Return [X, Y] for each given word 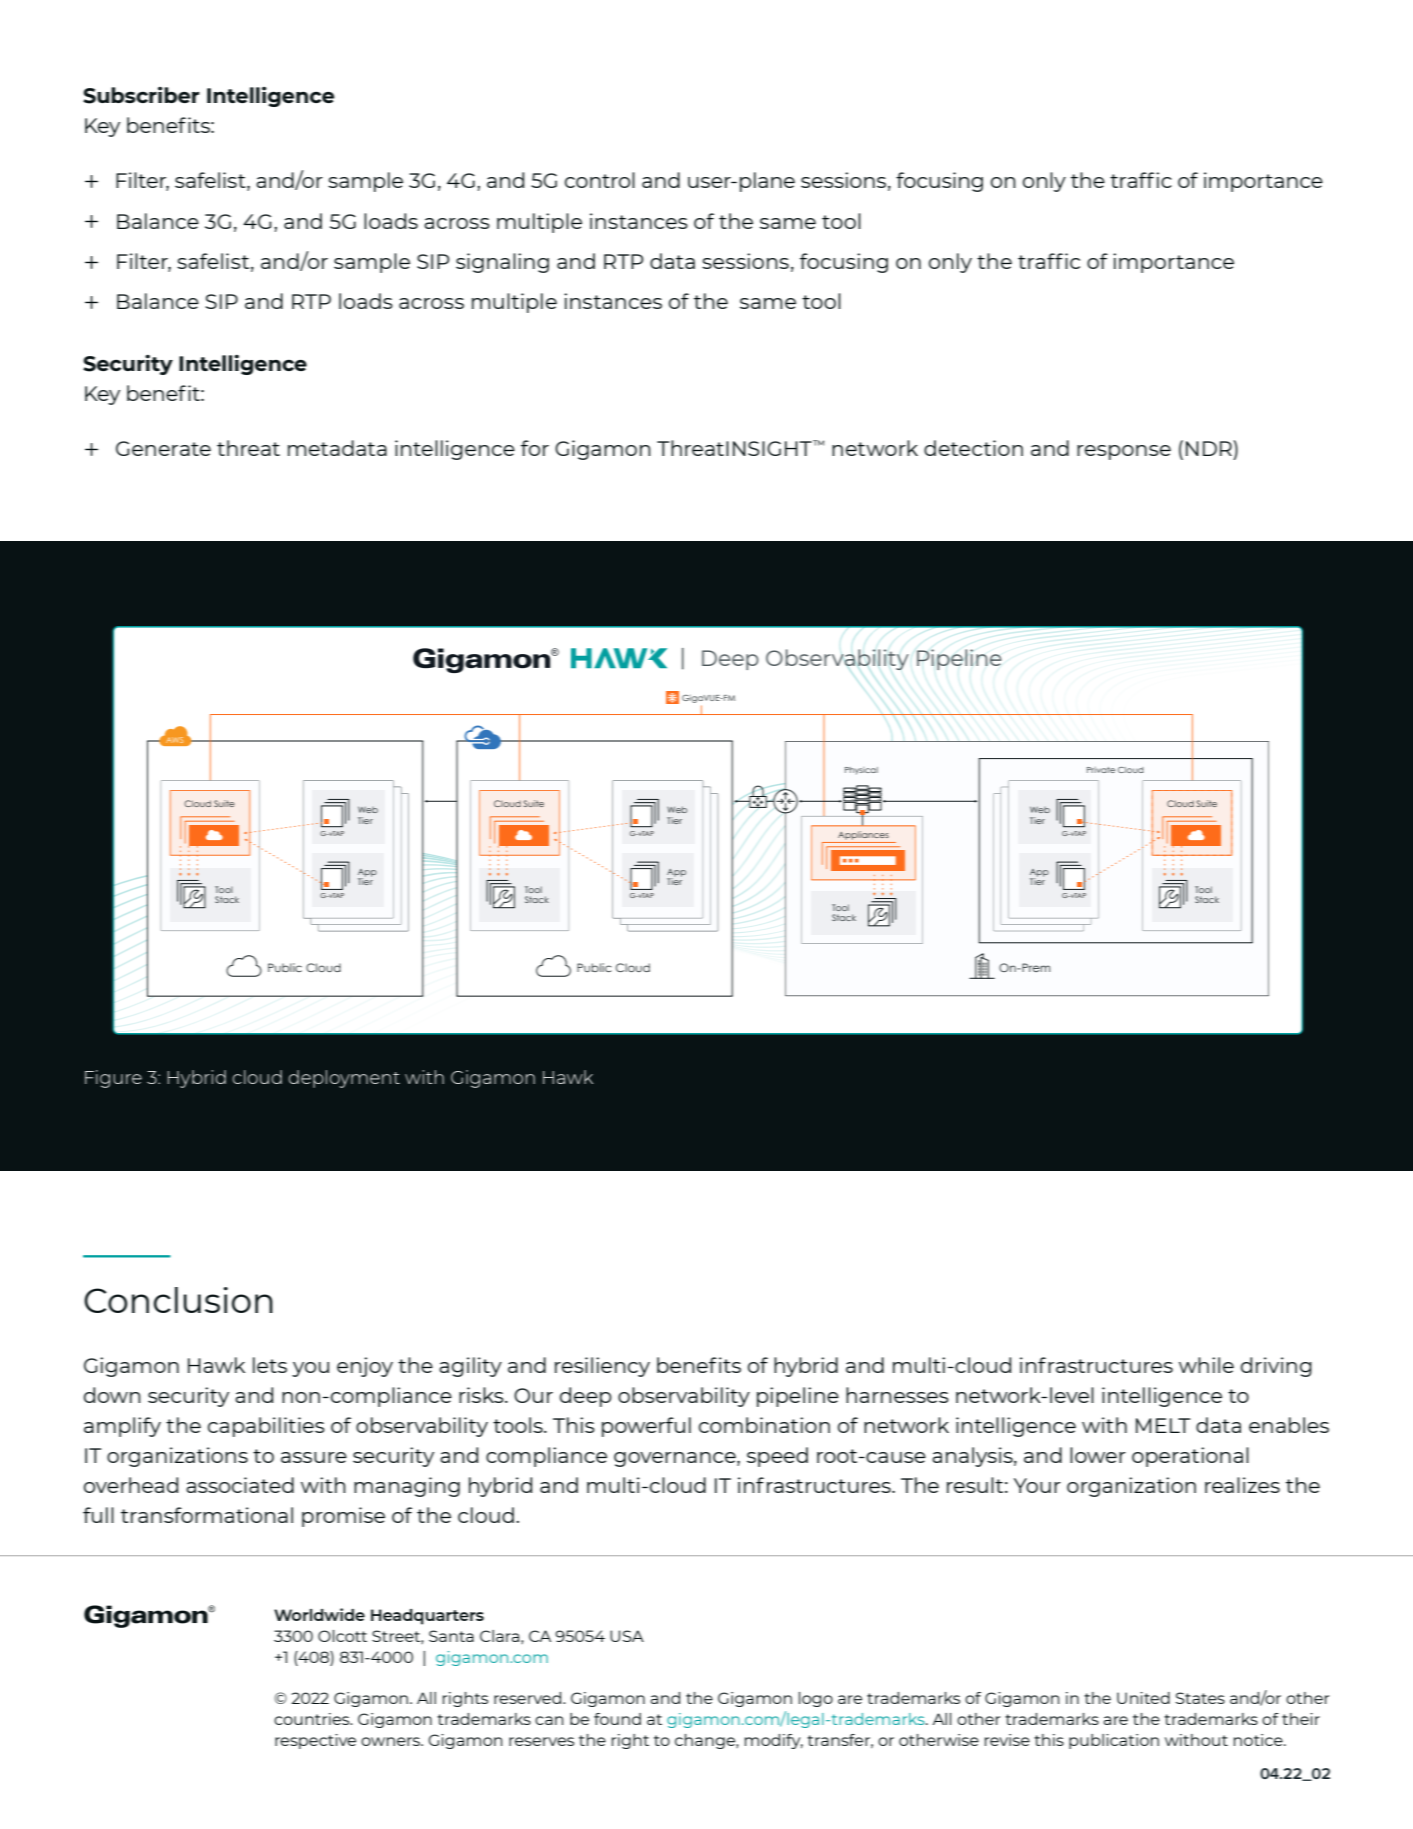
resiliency [602, 1367]
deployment [344, 1079]
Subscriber [141, 95]
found [617, 1719]
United [1143, 1698]
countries [313, 1719]
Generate [163, 448]
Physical [861, 771]
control [600, 180]
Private [1101, 770]
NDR [1210, 448]
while [1206, 1365]
